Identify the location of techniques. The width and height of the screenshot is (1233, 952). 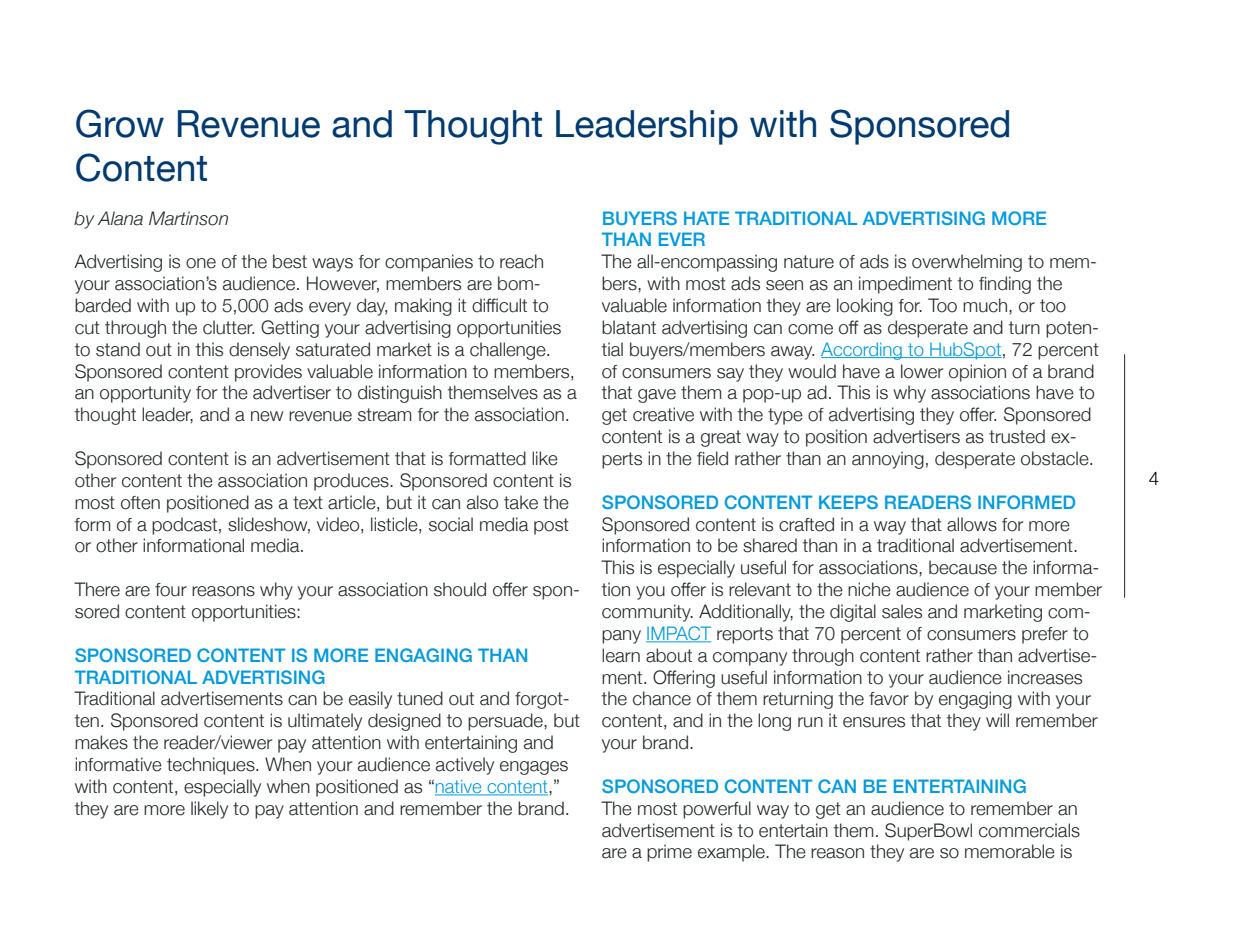
(212, 766).
